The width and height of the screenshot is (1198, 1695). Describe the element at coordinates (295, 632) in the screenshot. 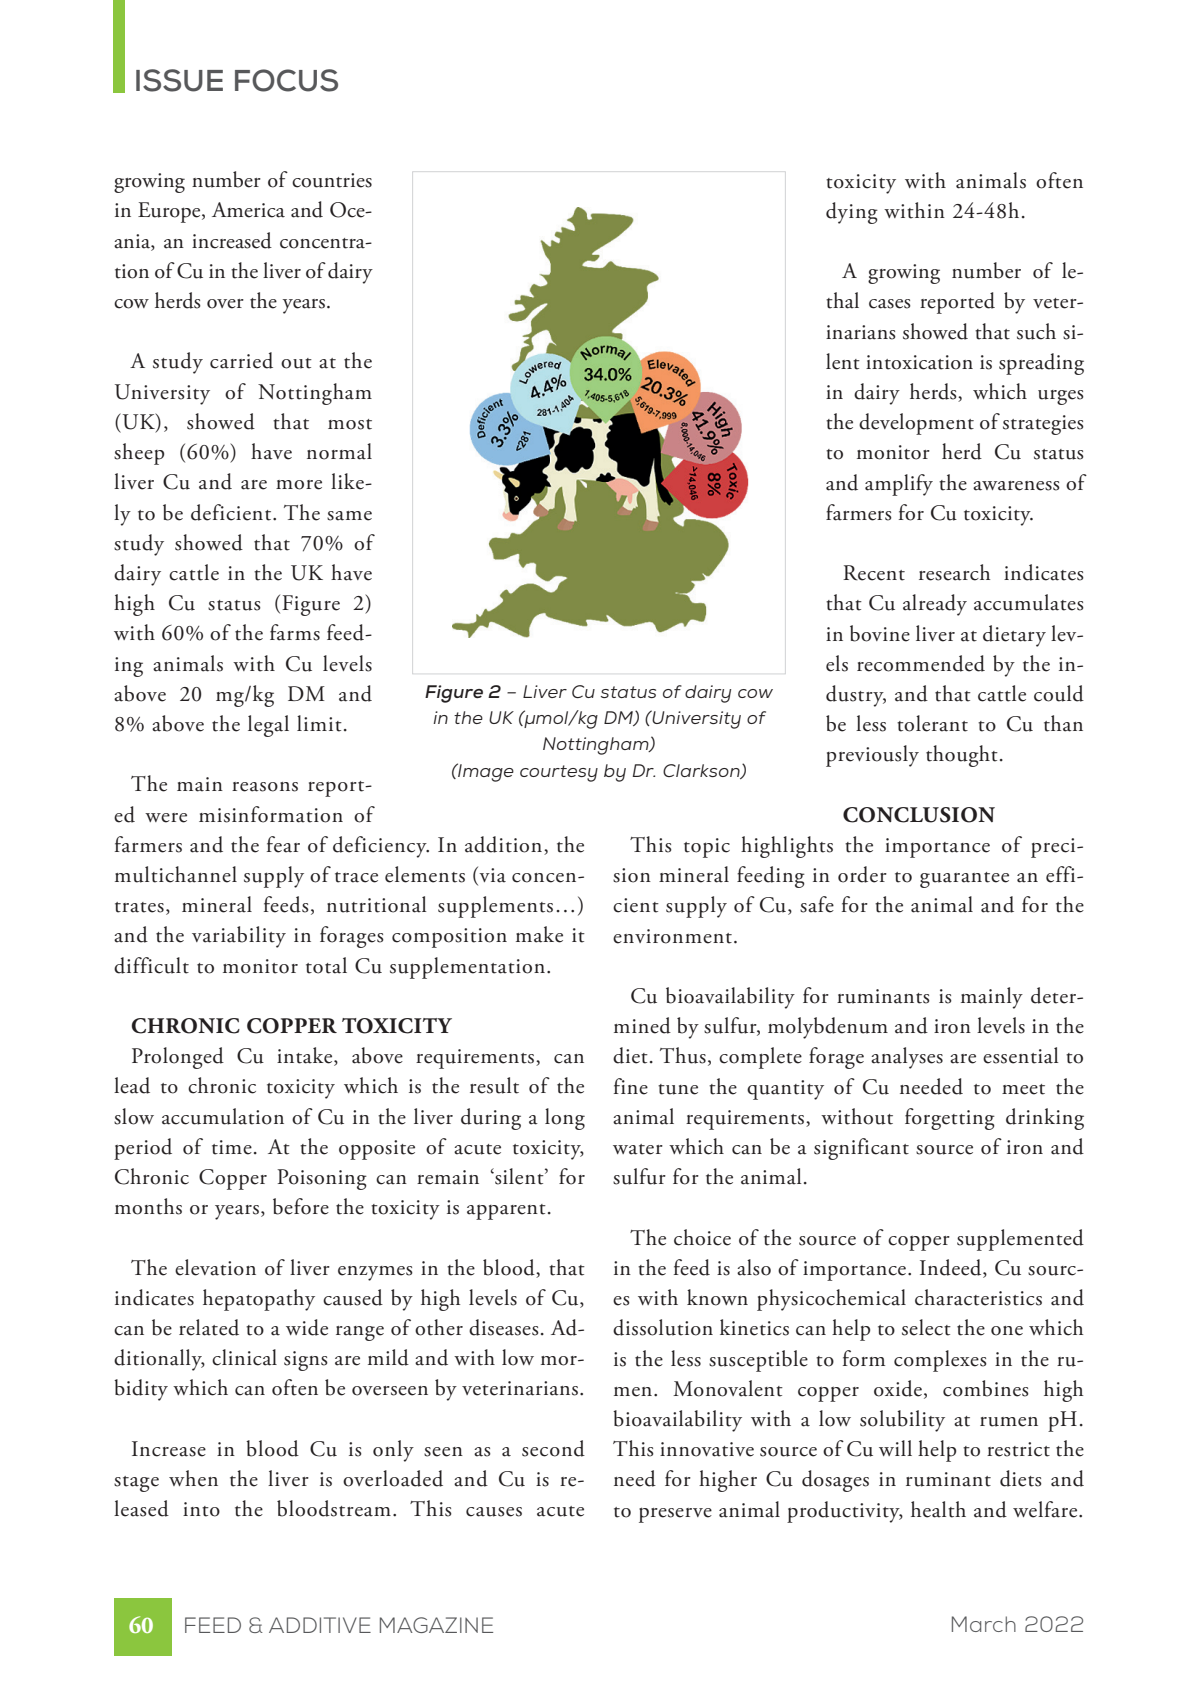

I see `farms` at that location.
